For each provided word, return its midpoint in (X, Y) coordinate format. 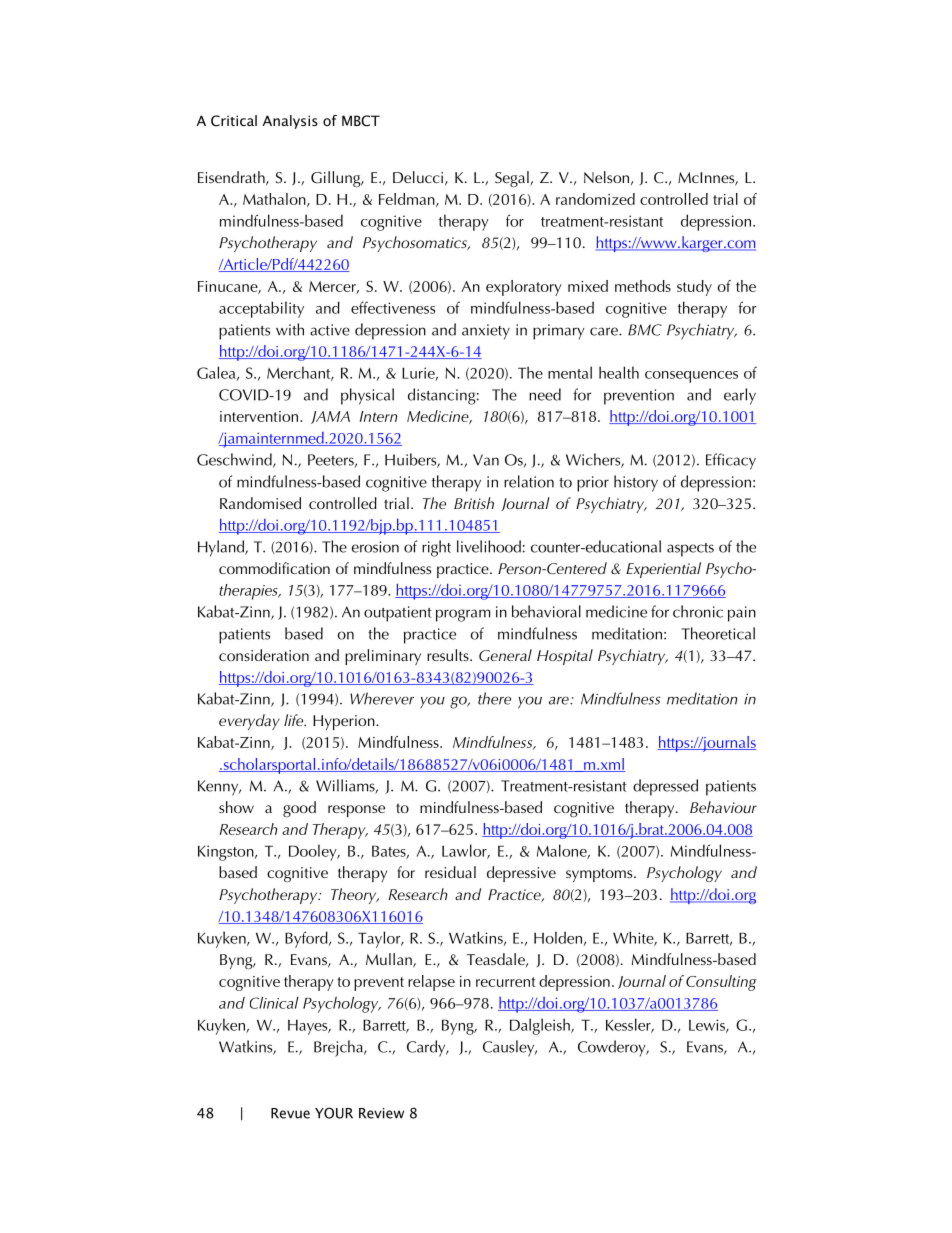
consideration (264, 655)
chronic (698, 611)
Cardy (427, 1048)
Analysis (290, 122)
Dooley (314, 852)
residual (450, 872)
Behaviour (723, 807)
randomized (595, 199)
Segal (513, 179)
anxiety (486, 332)
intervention (260, 416)
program (463, 615)
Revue (290, 1113)
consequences (691, 377)
